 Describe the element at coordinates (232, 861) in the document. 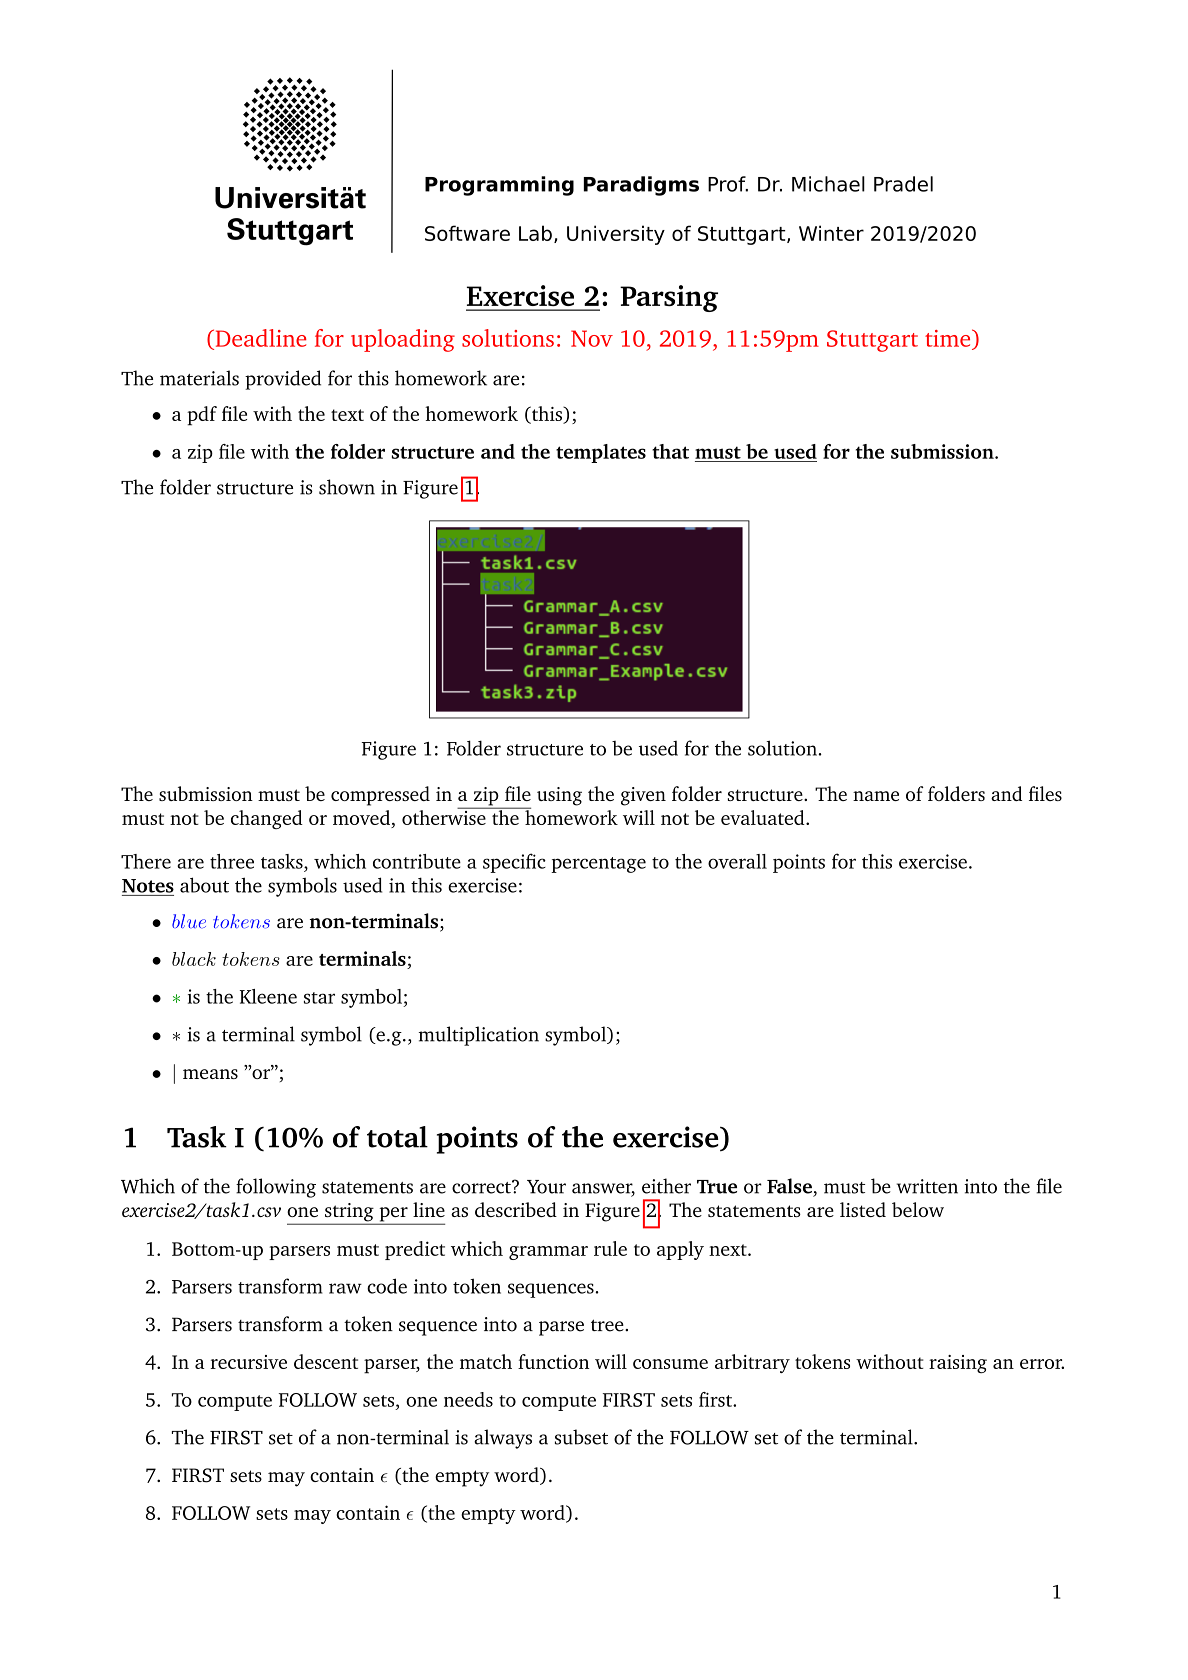

I see `three` at that location.
